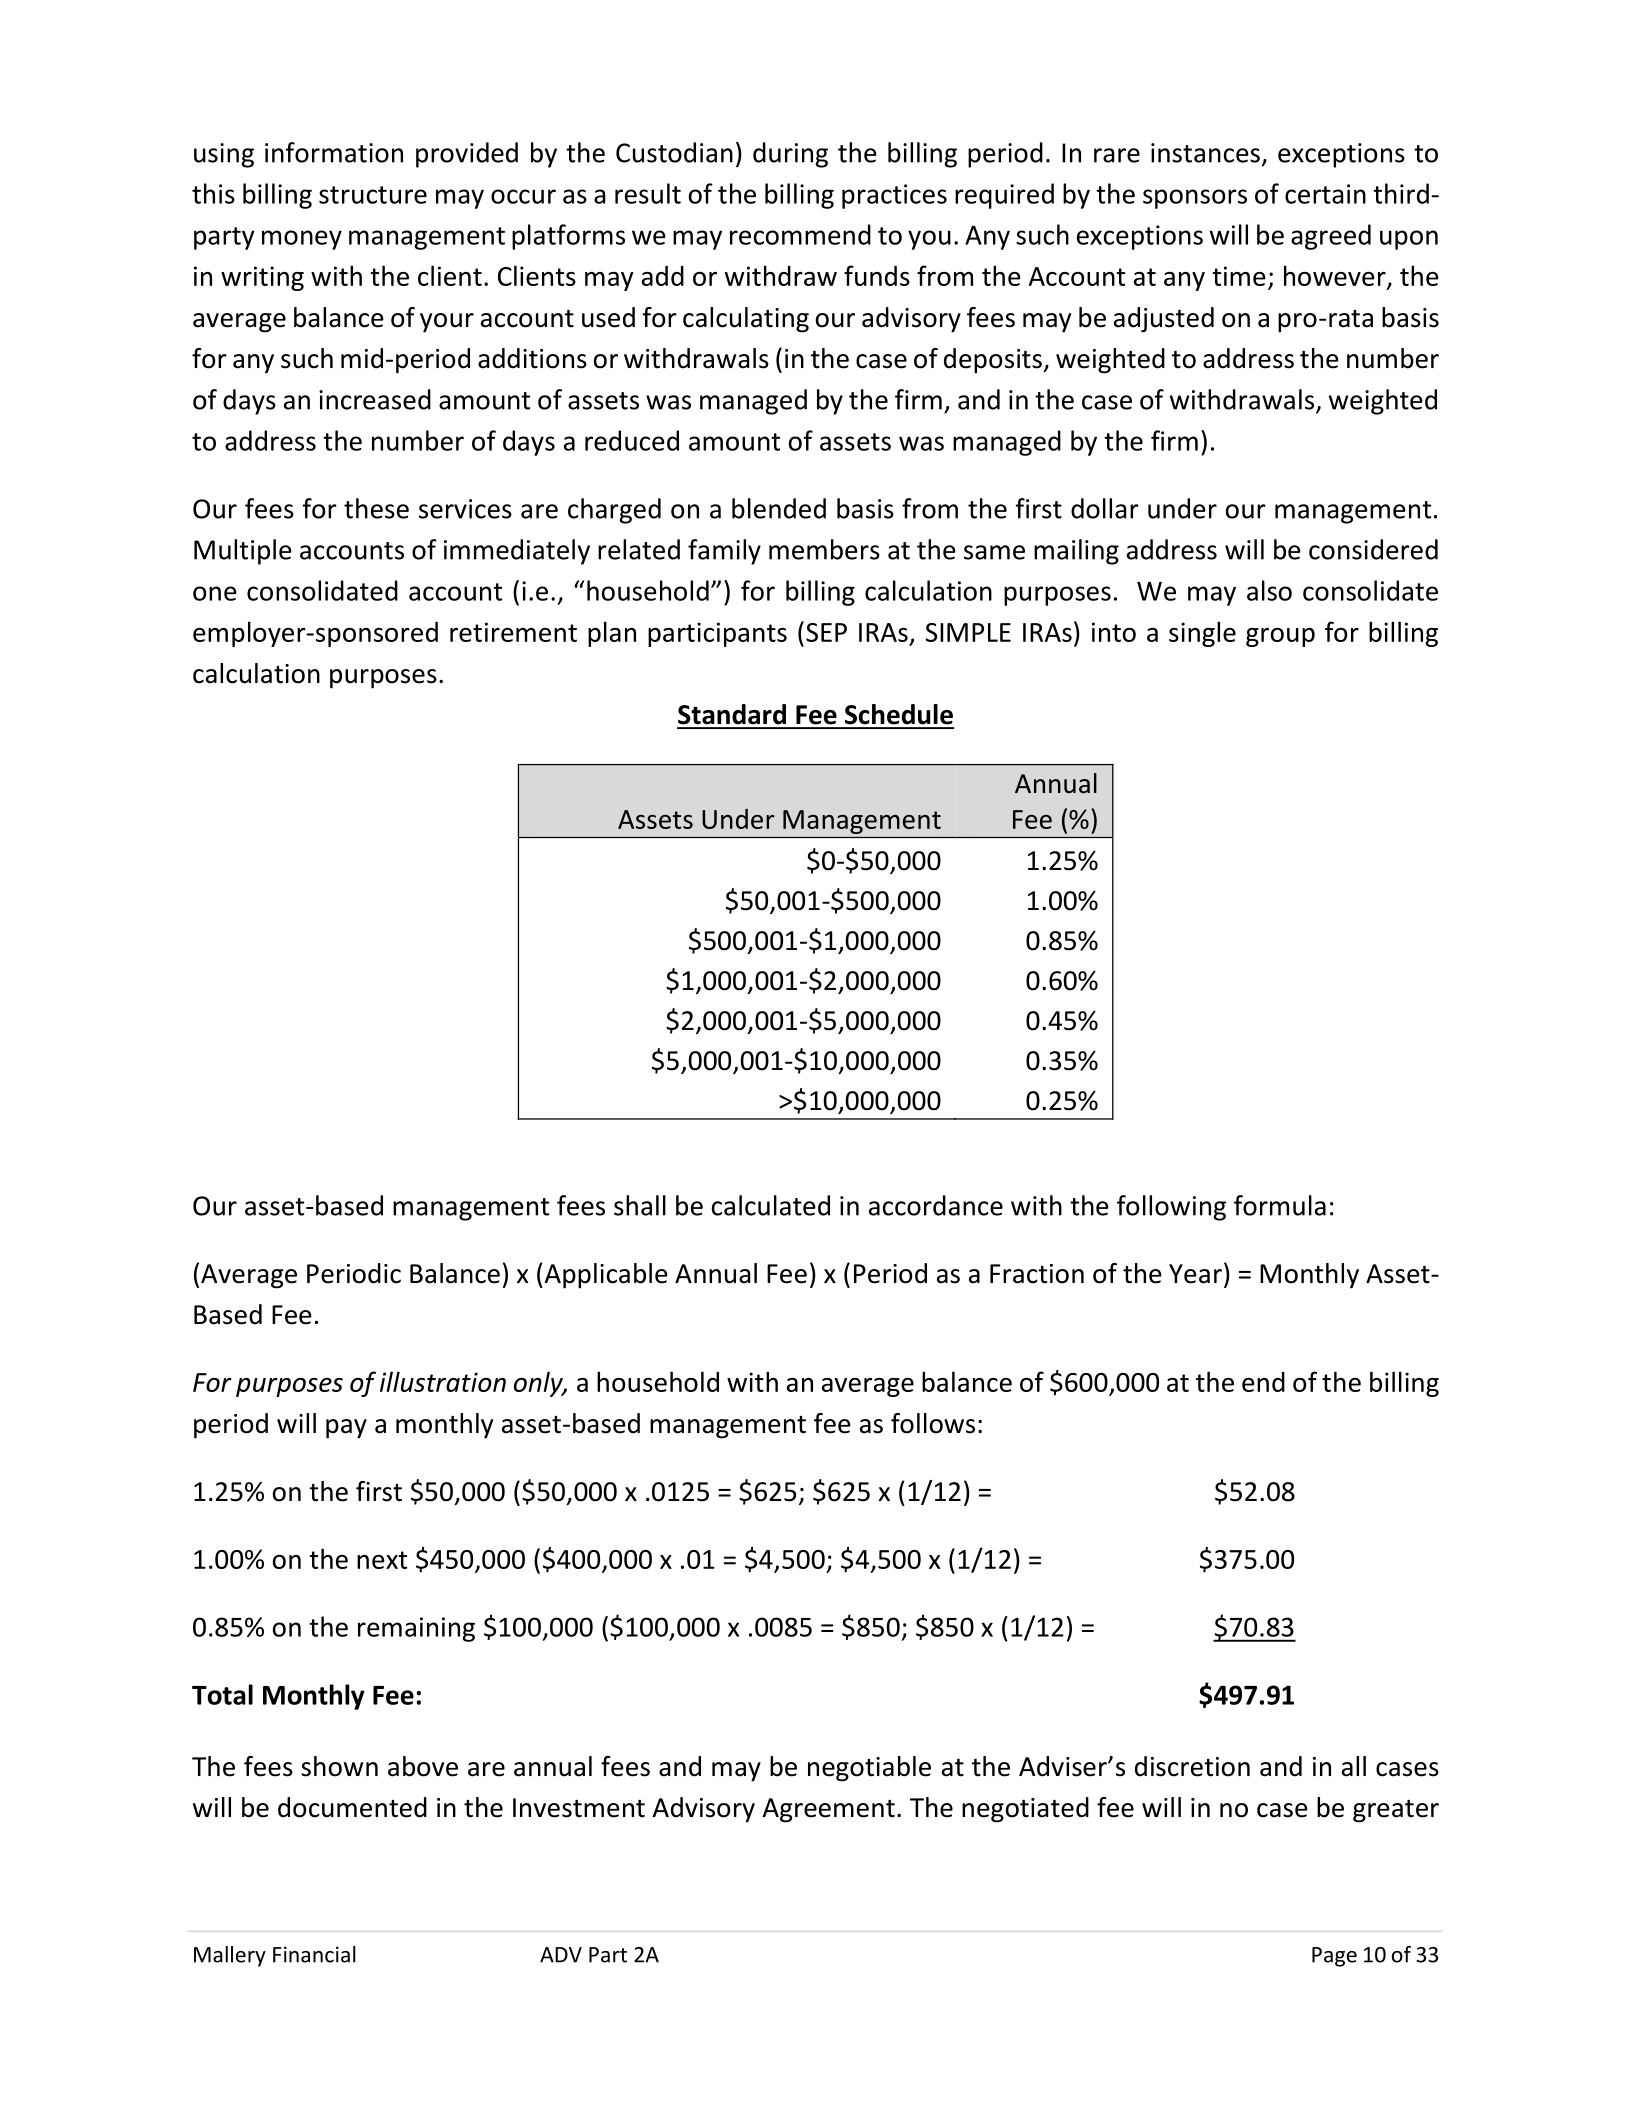 This screenshot has height=2111, width=1631. Describe the element at coordinates (373, 195) in the screenshot. I see `structure` at that location.
